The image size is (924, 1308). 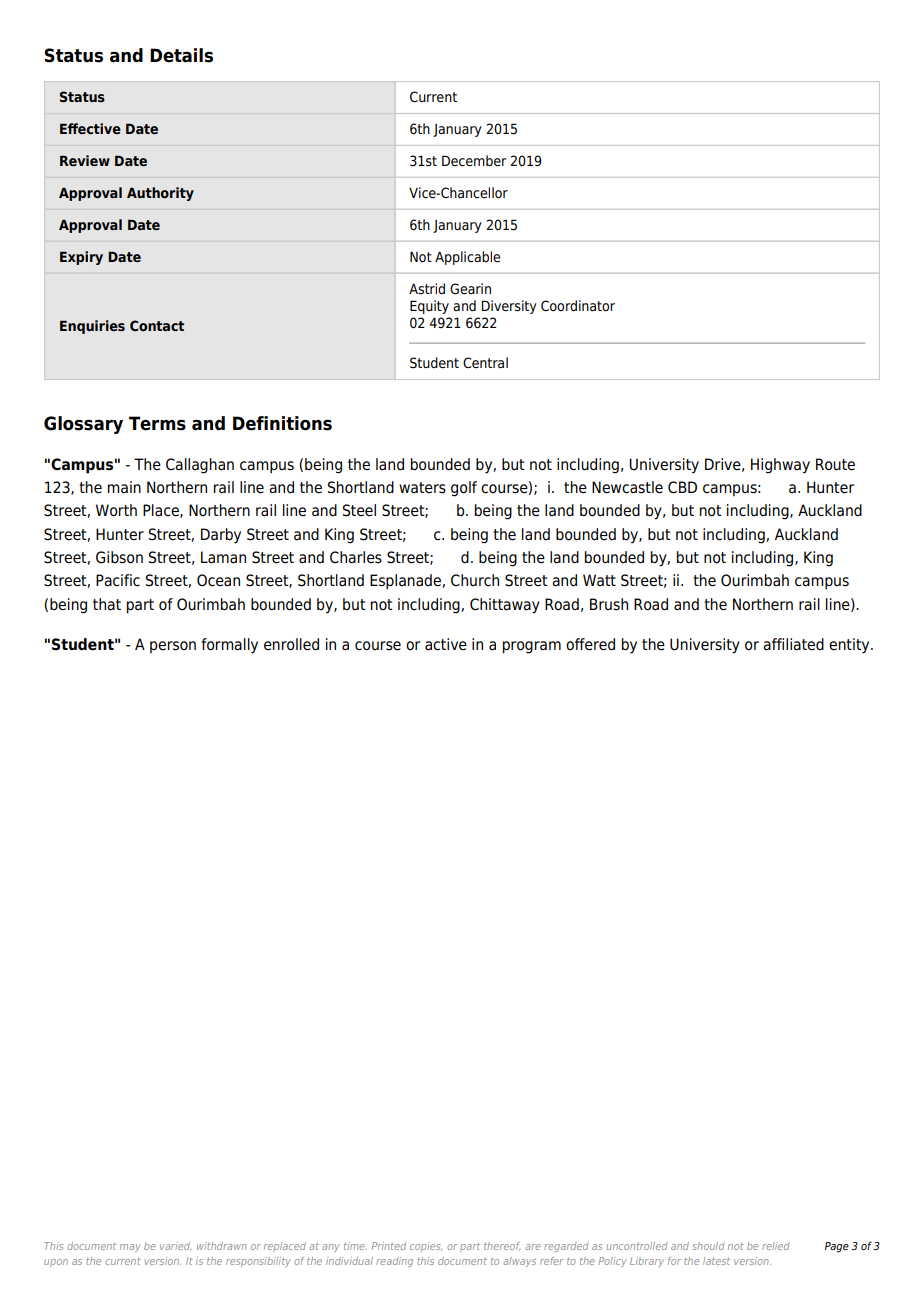 I want to click on person, so click(x=173, y=647).
